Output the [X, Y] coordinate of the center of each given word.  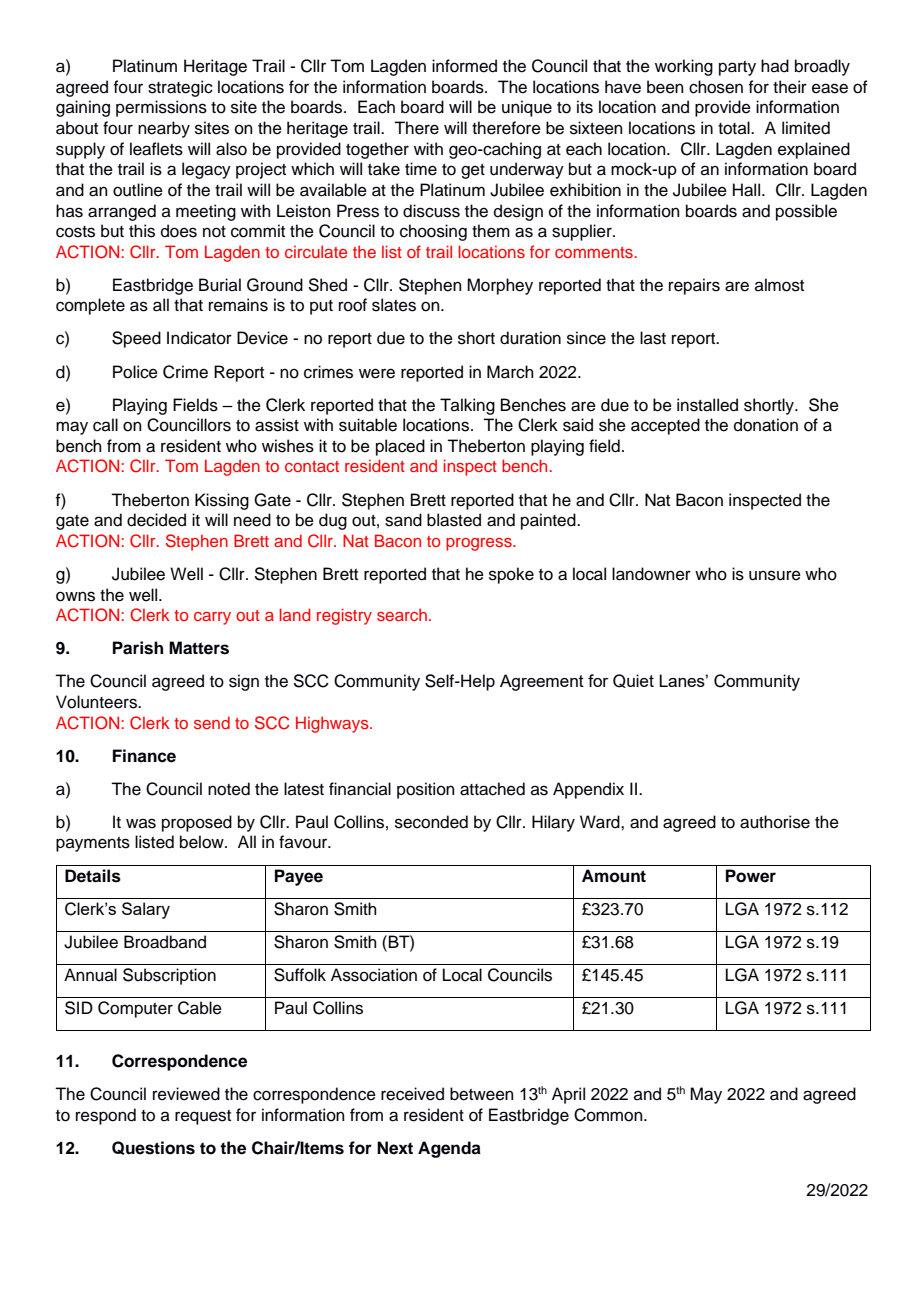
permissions [161, 108]
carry [212, 618]
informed [464, 66]
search [402, 614]
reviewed [186, 1094]
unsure [775, 575]
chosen [716, 87]
